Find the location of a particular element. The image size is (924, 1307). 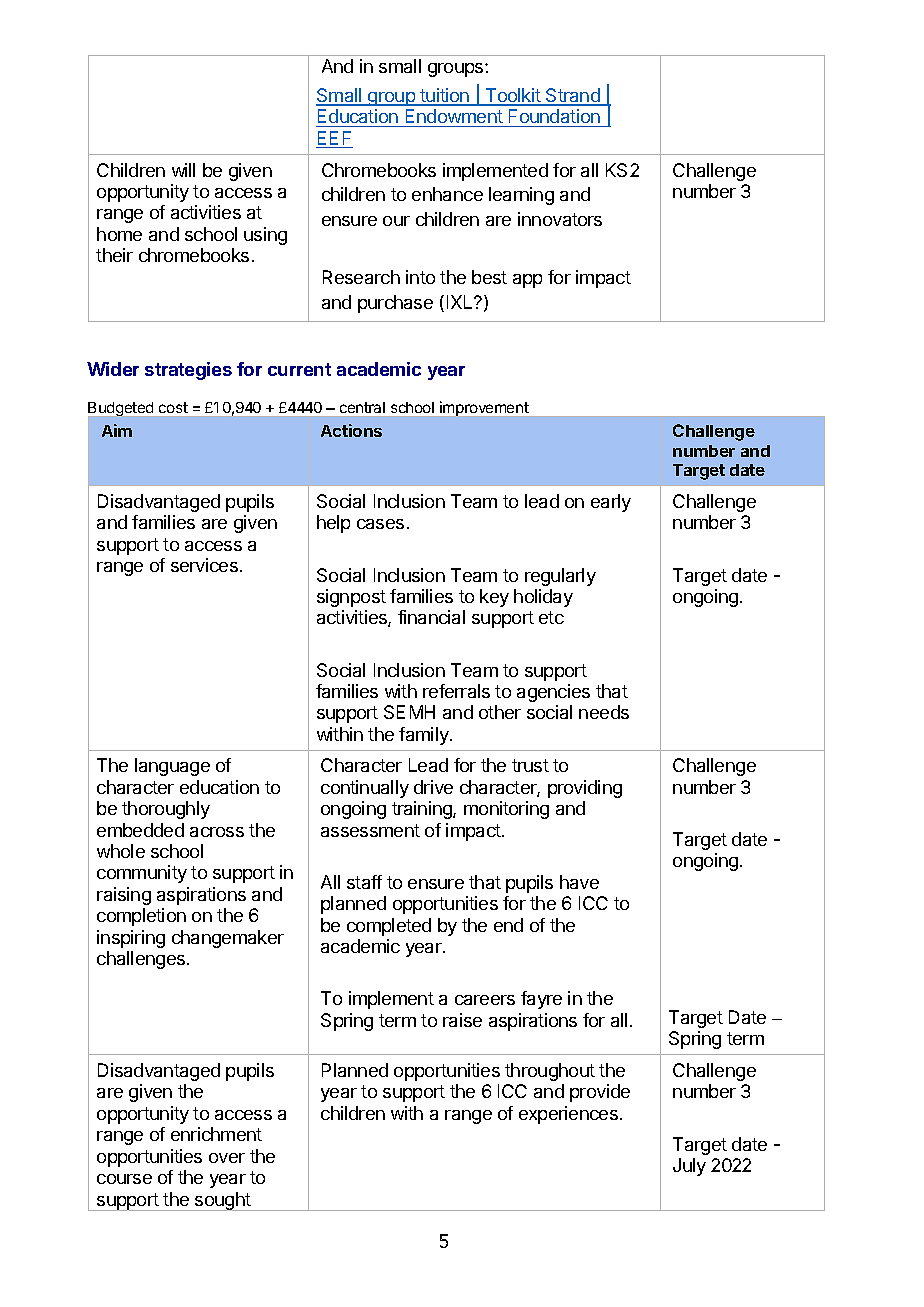

Strand is located at coordinates (573, 96).
